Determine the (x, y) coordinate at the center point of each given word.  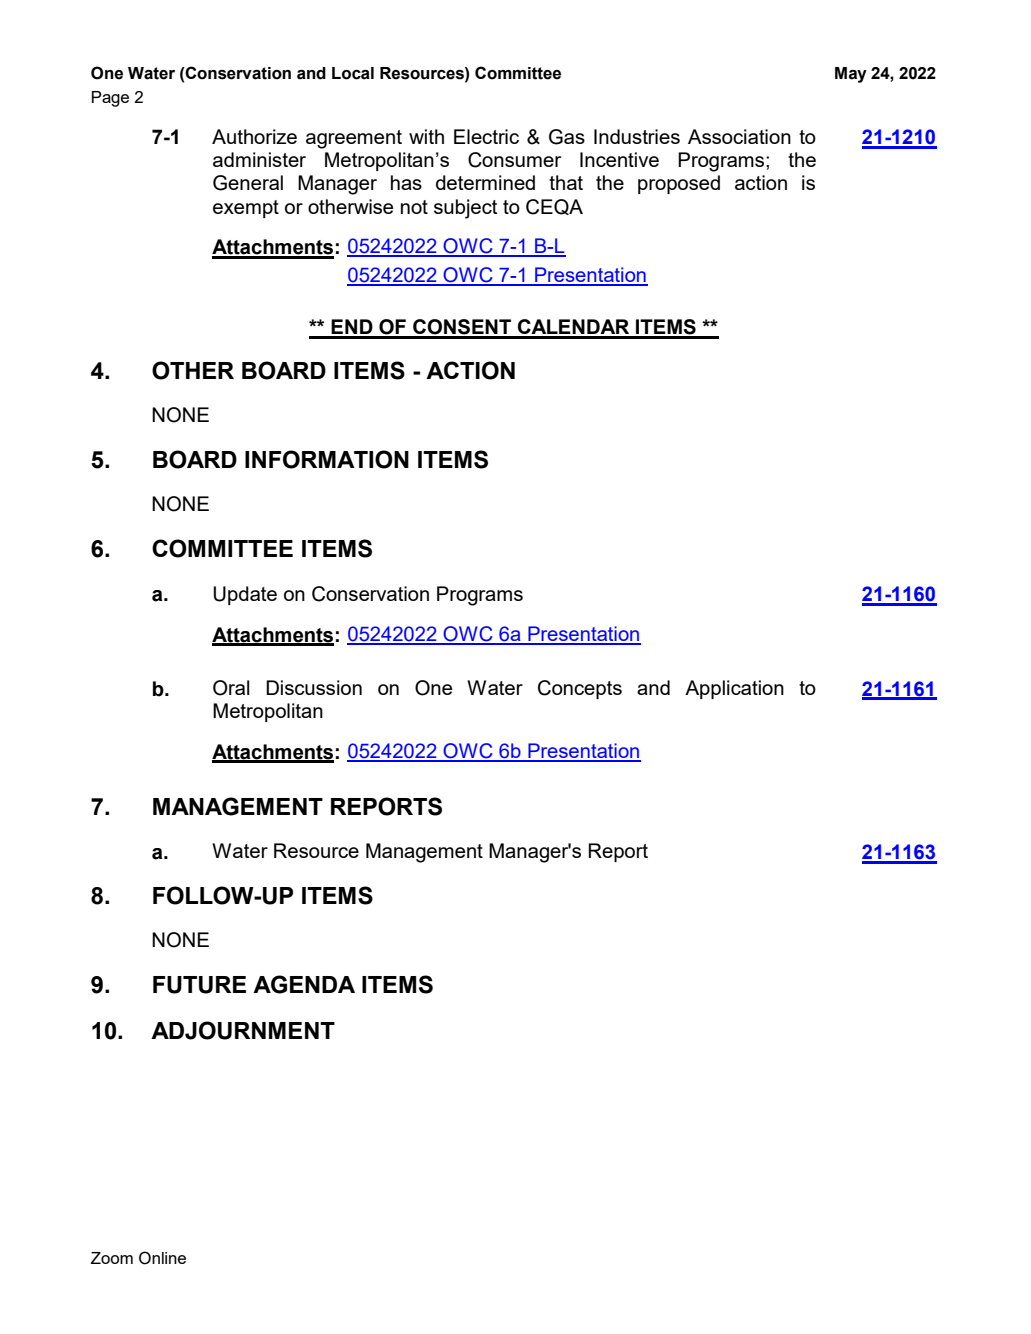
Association (739, 136)
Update (245, 595)
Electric (486, 136)
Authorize (254, 136)
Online (162, 1258)
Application (734, 689)
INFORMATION (327, 459)
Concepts (580, 689)
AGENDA (304, 984)
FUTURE (199, 985)
